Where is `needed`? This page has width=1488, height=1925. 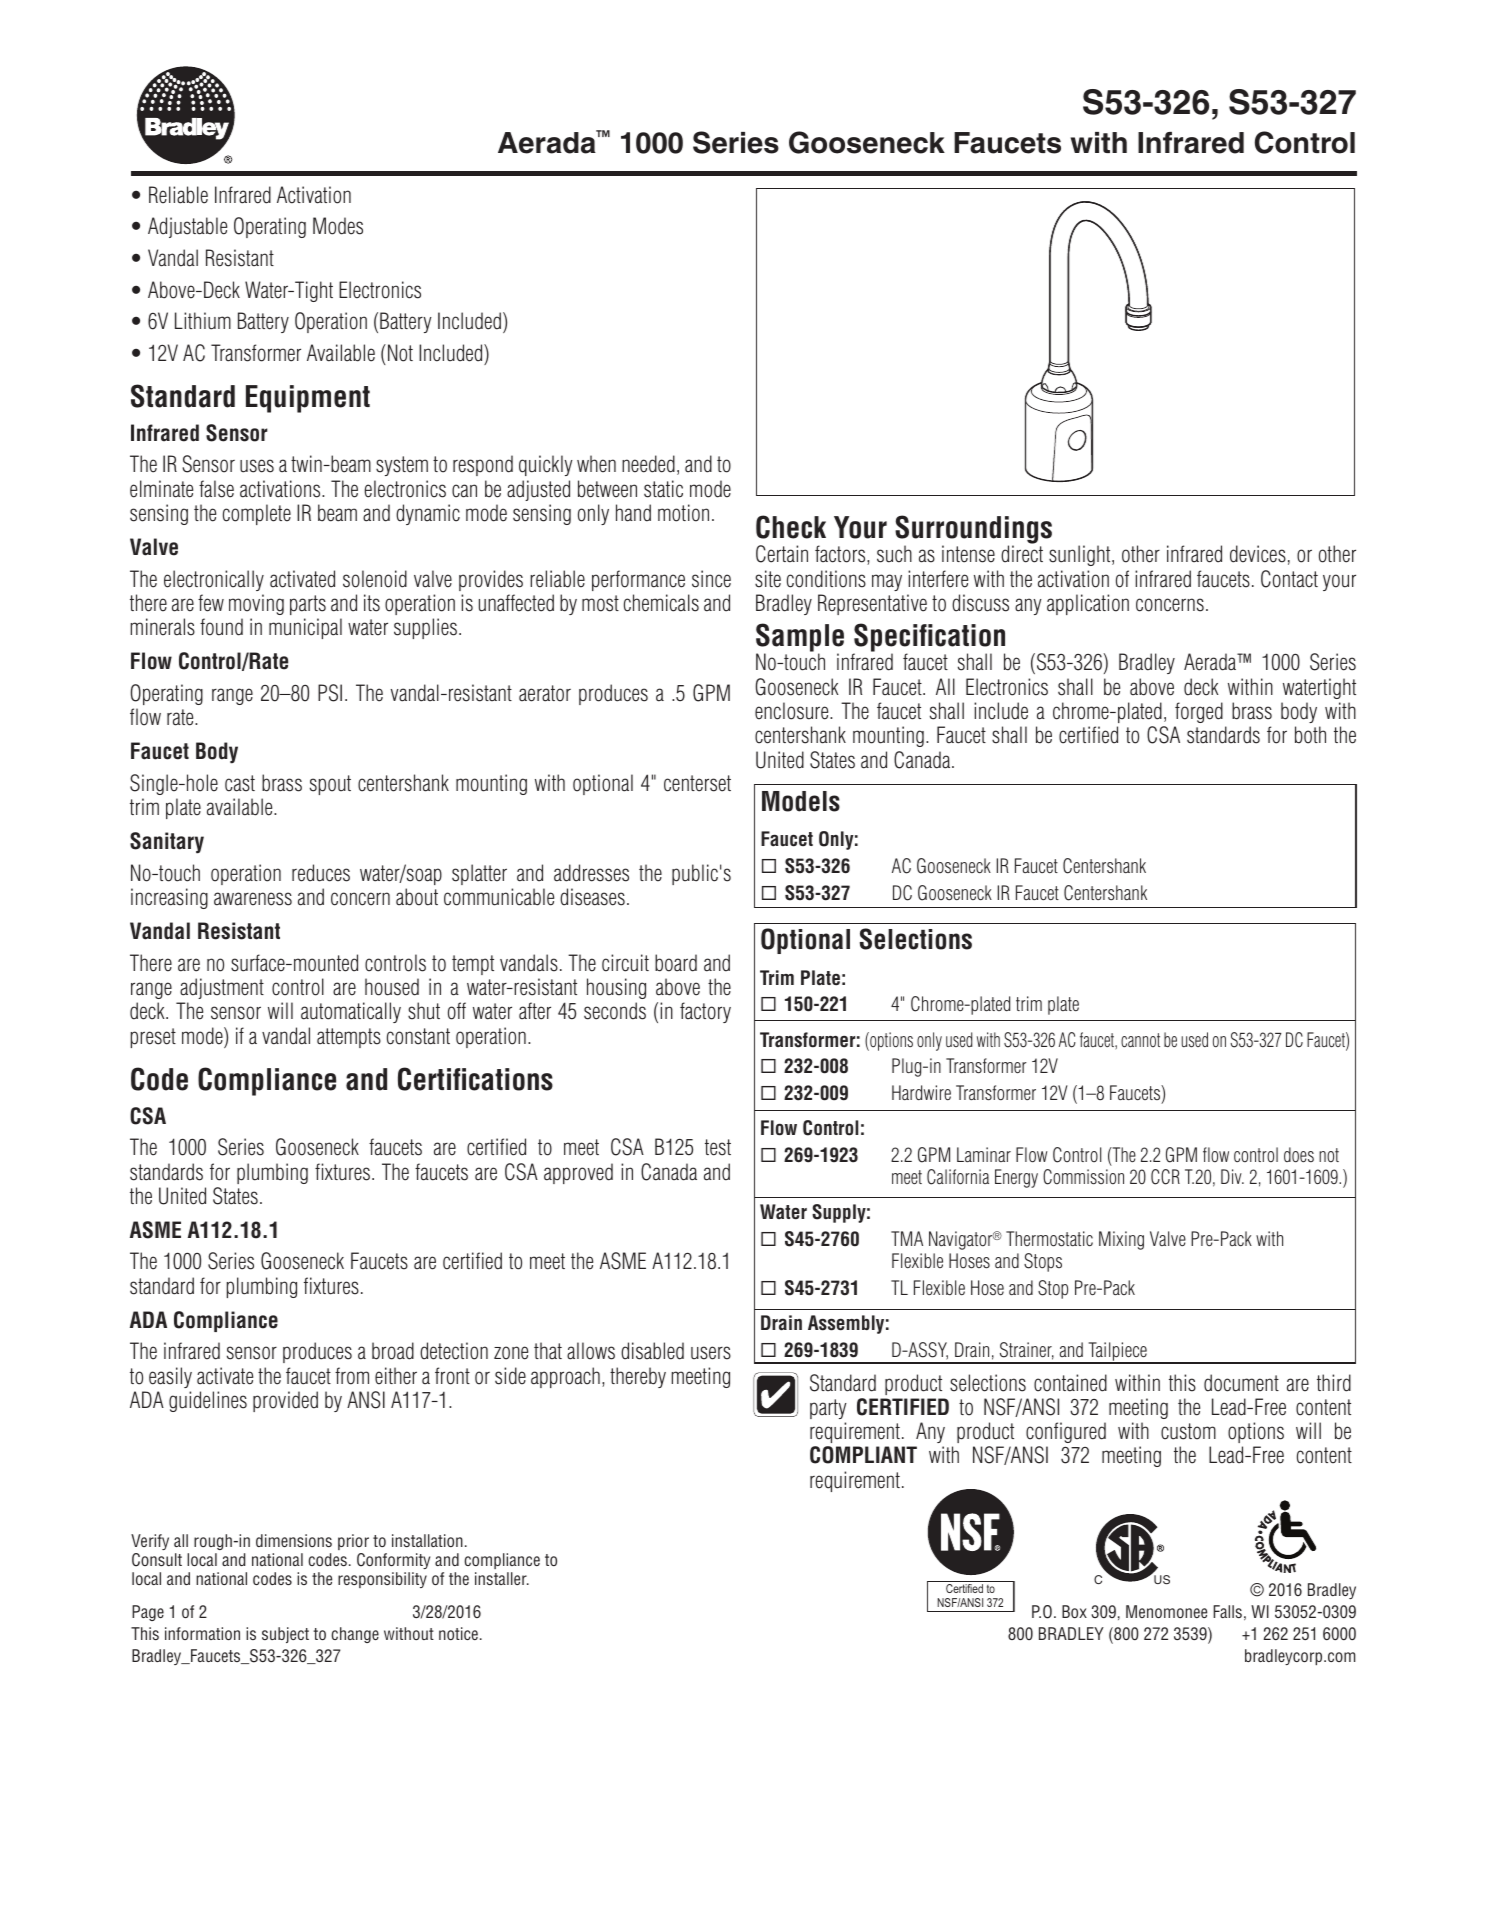
needed is located at coordinates (648, 464).
